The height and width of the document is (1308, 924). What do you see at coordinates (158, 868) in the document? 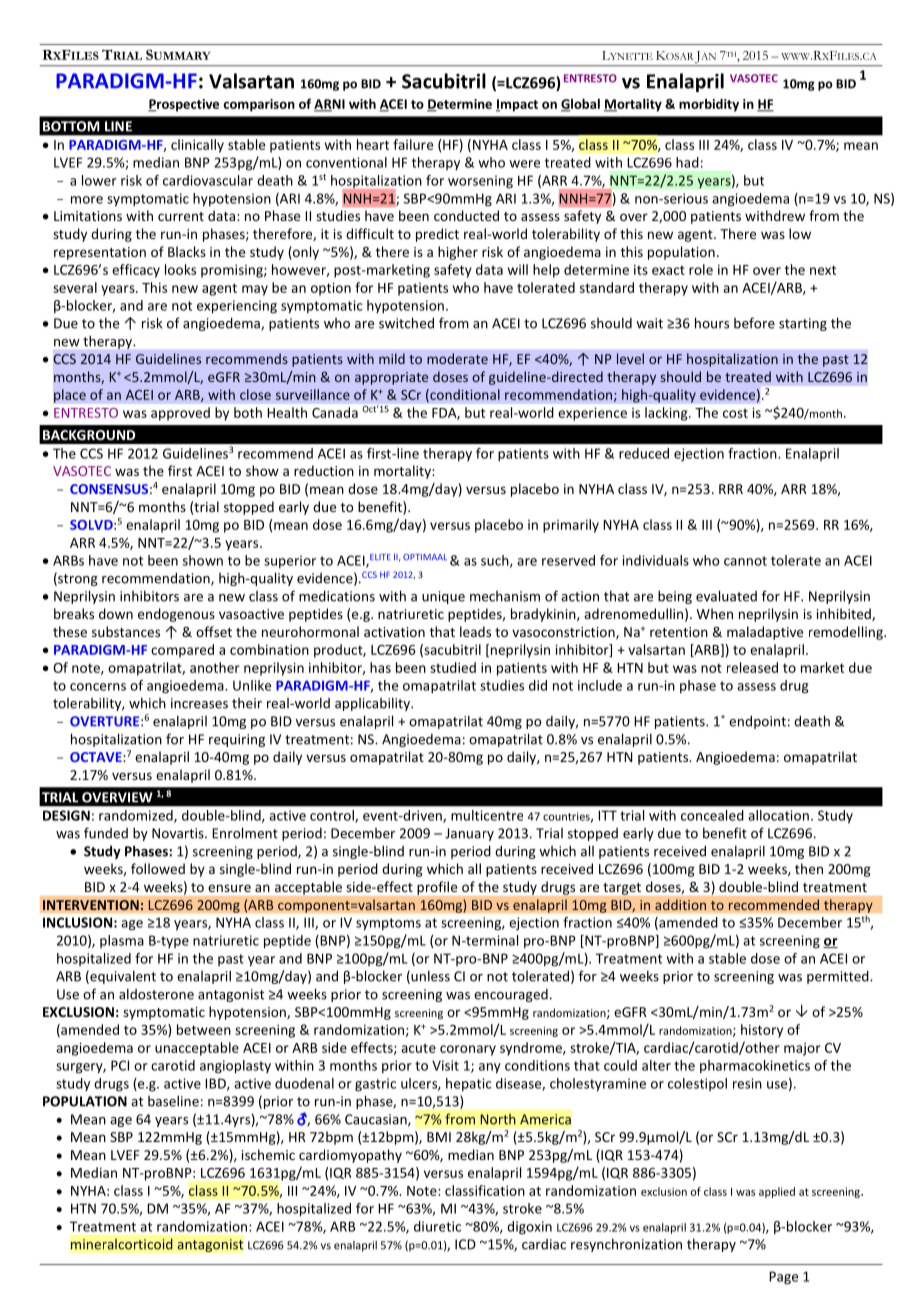
I see `followed` at bounding box center [158, 868].
